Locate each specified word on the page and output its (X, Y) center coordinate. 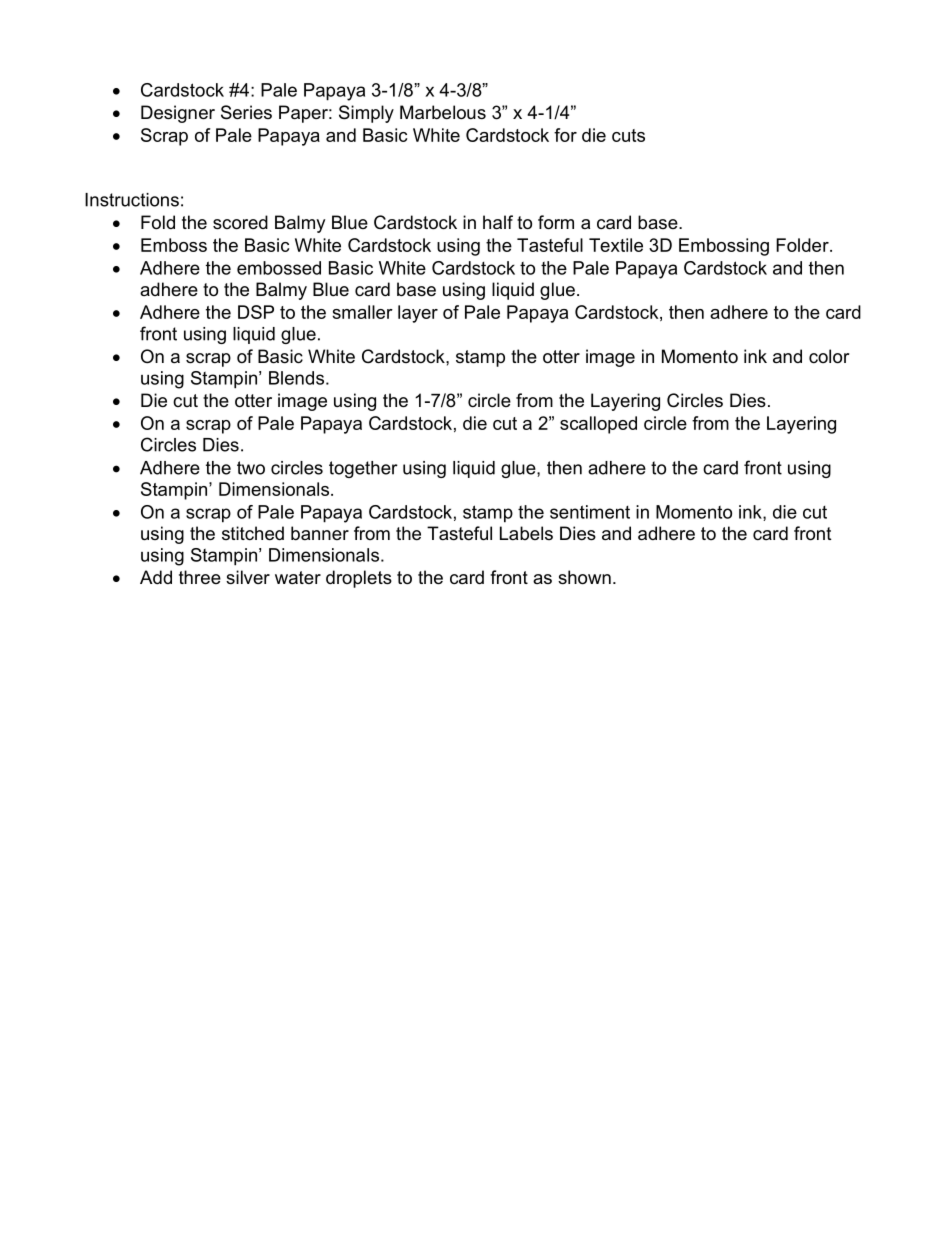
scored (240, 222)
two (251, 468)
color (829, 356)
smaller (362, 312)
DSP (256, 312)
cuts (628, 135)
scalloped (598, 425)
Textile (616, 245)
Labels (526, 533)
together (363, 469)
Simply (366, 114)
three (200, 577)
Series (246, 112)
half (498, 222)
